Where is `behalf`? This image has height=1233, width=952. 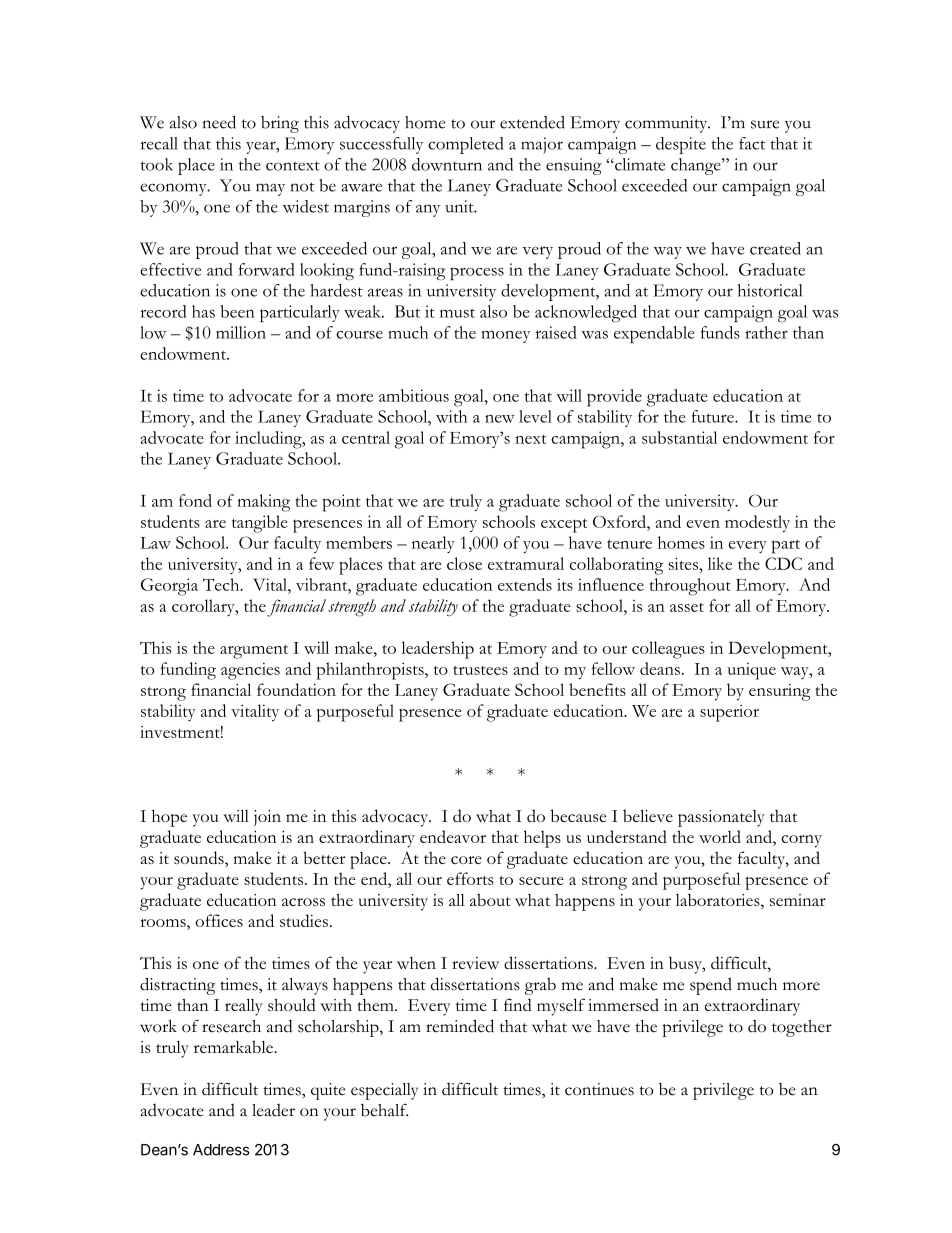
behalf is located at coordinates (384, 1110).
